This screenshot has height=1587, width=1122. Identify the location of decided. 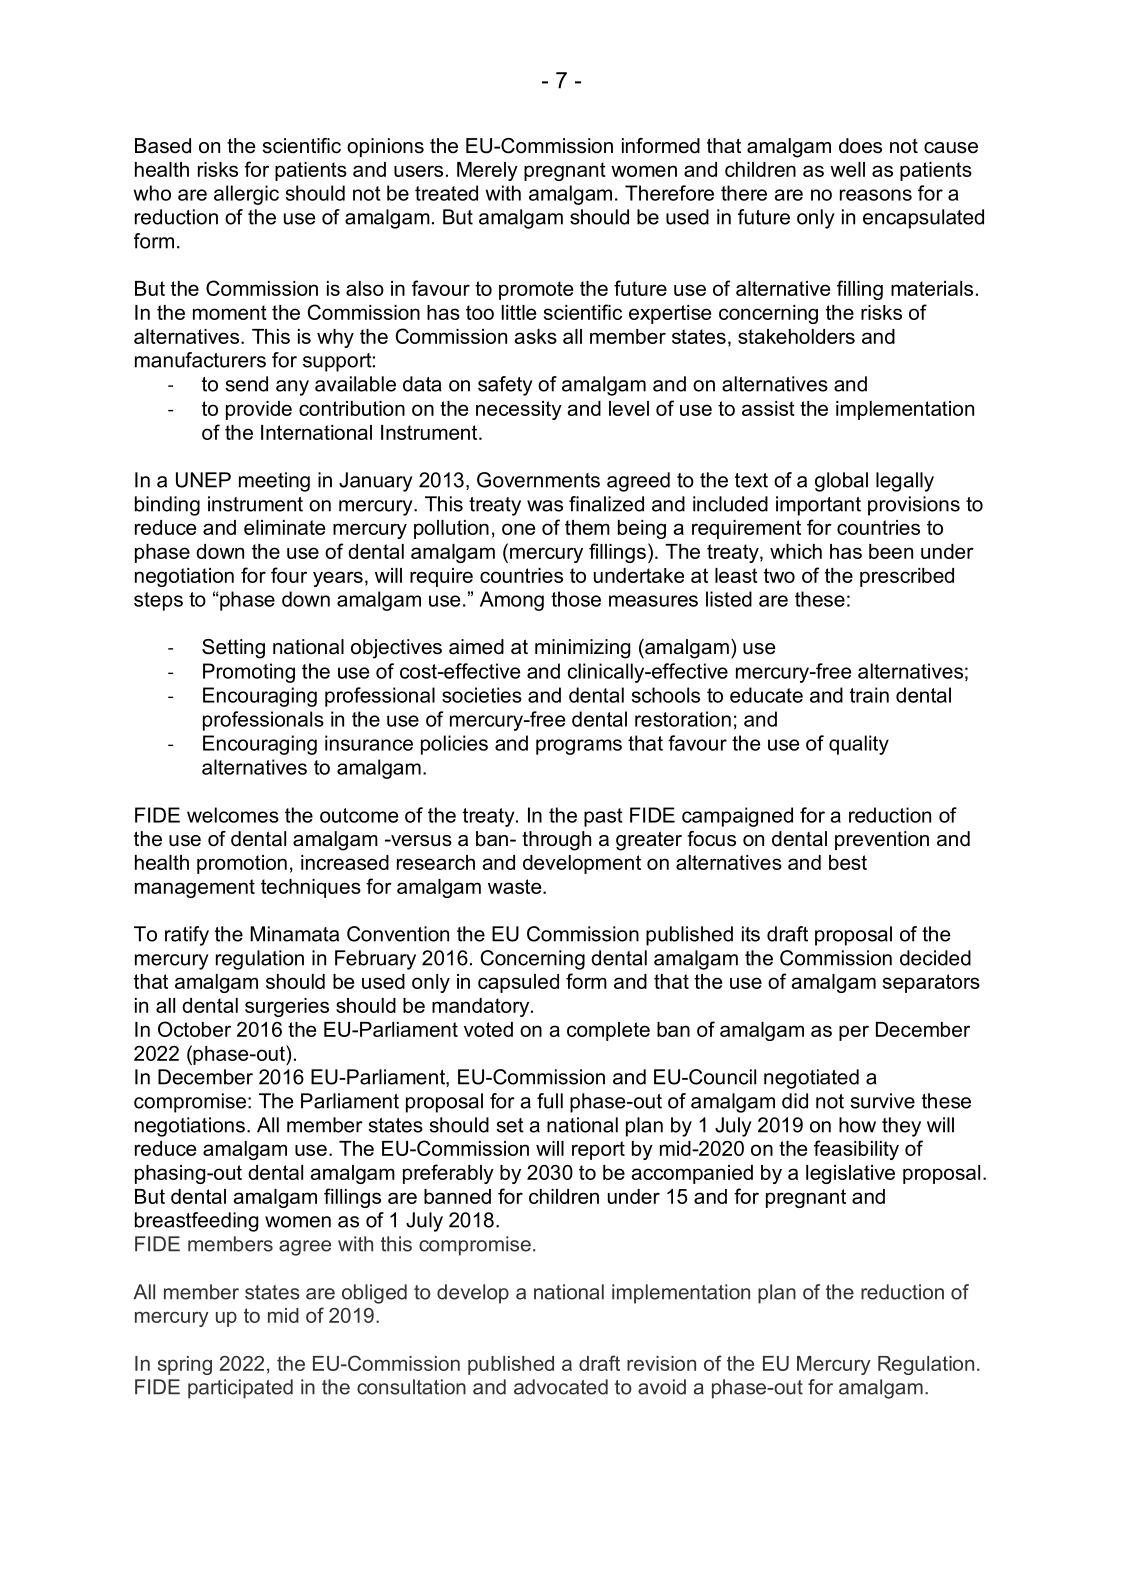
(935, 958).
